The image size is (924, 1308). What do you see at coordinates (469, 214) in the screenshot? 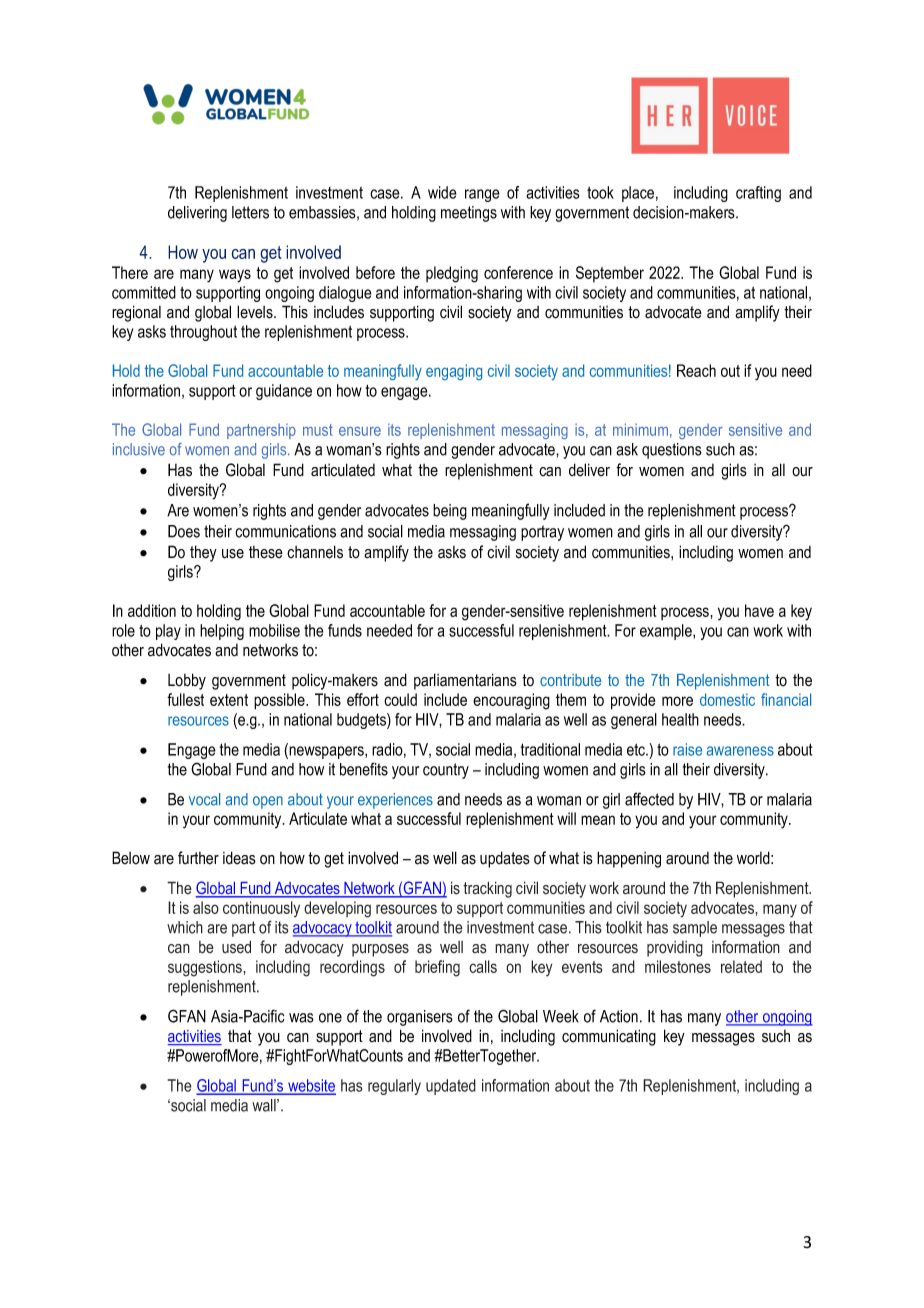
I see `meetings` at bounding box center [469, 214].
